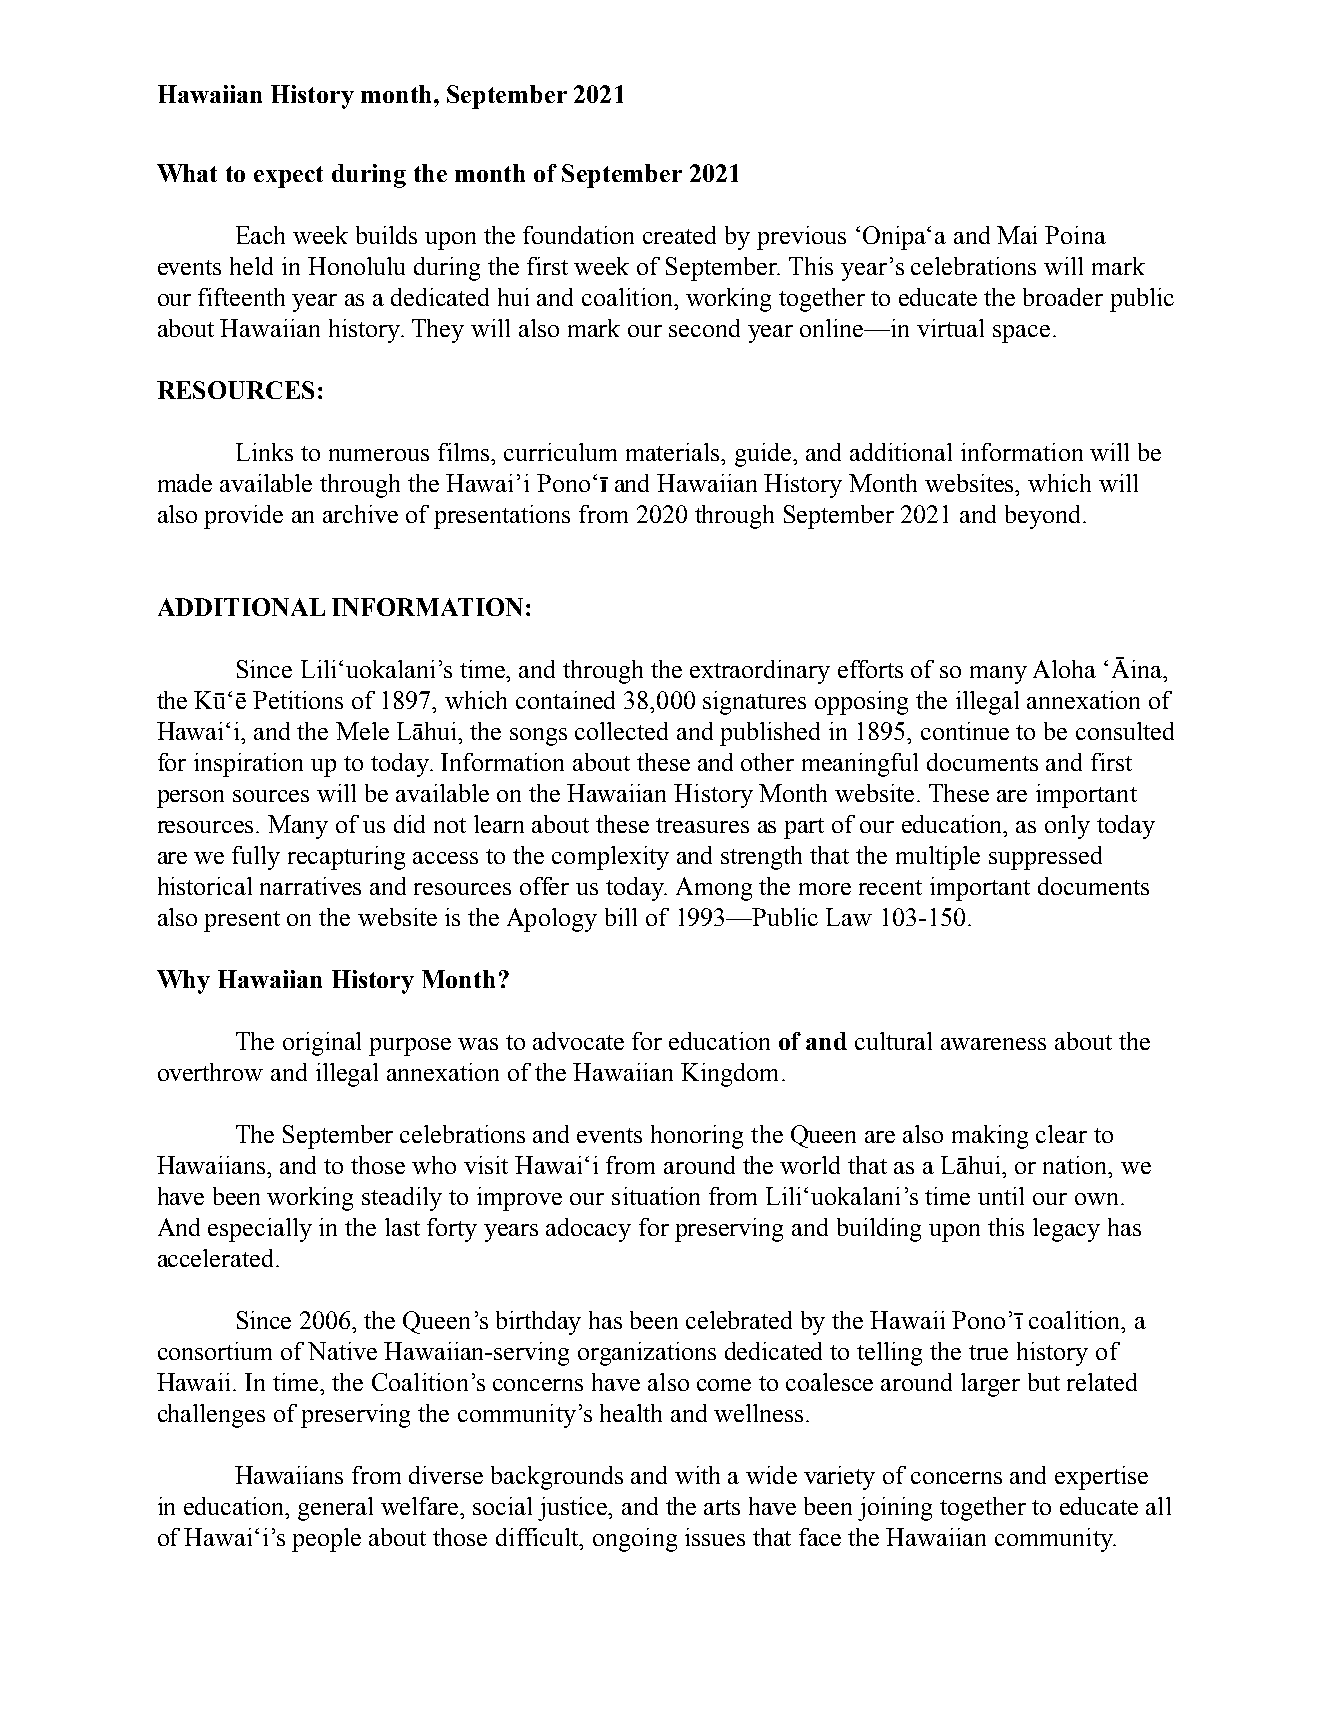 This screenshot has width=1332, height=1723. Describe the element at coordinates (335, 1509) in the screenshot. I see `general` at that location.
